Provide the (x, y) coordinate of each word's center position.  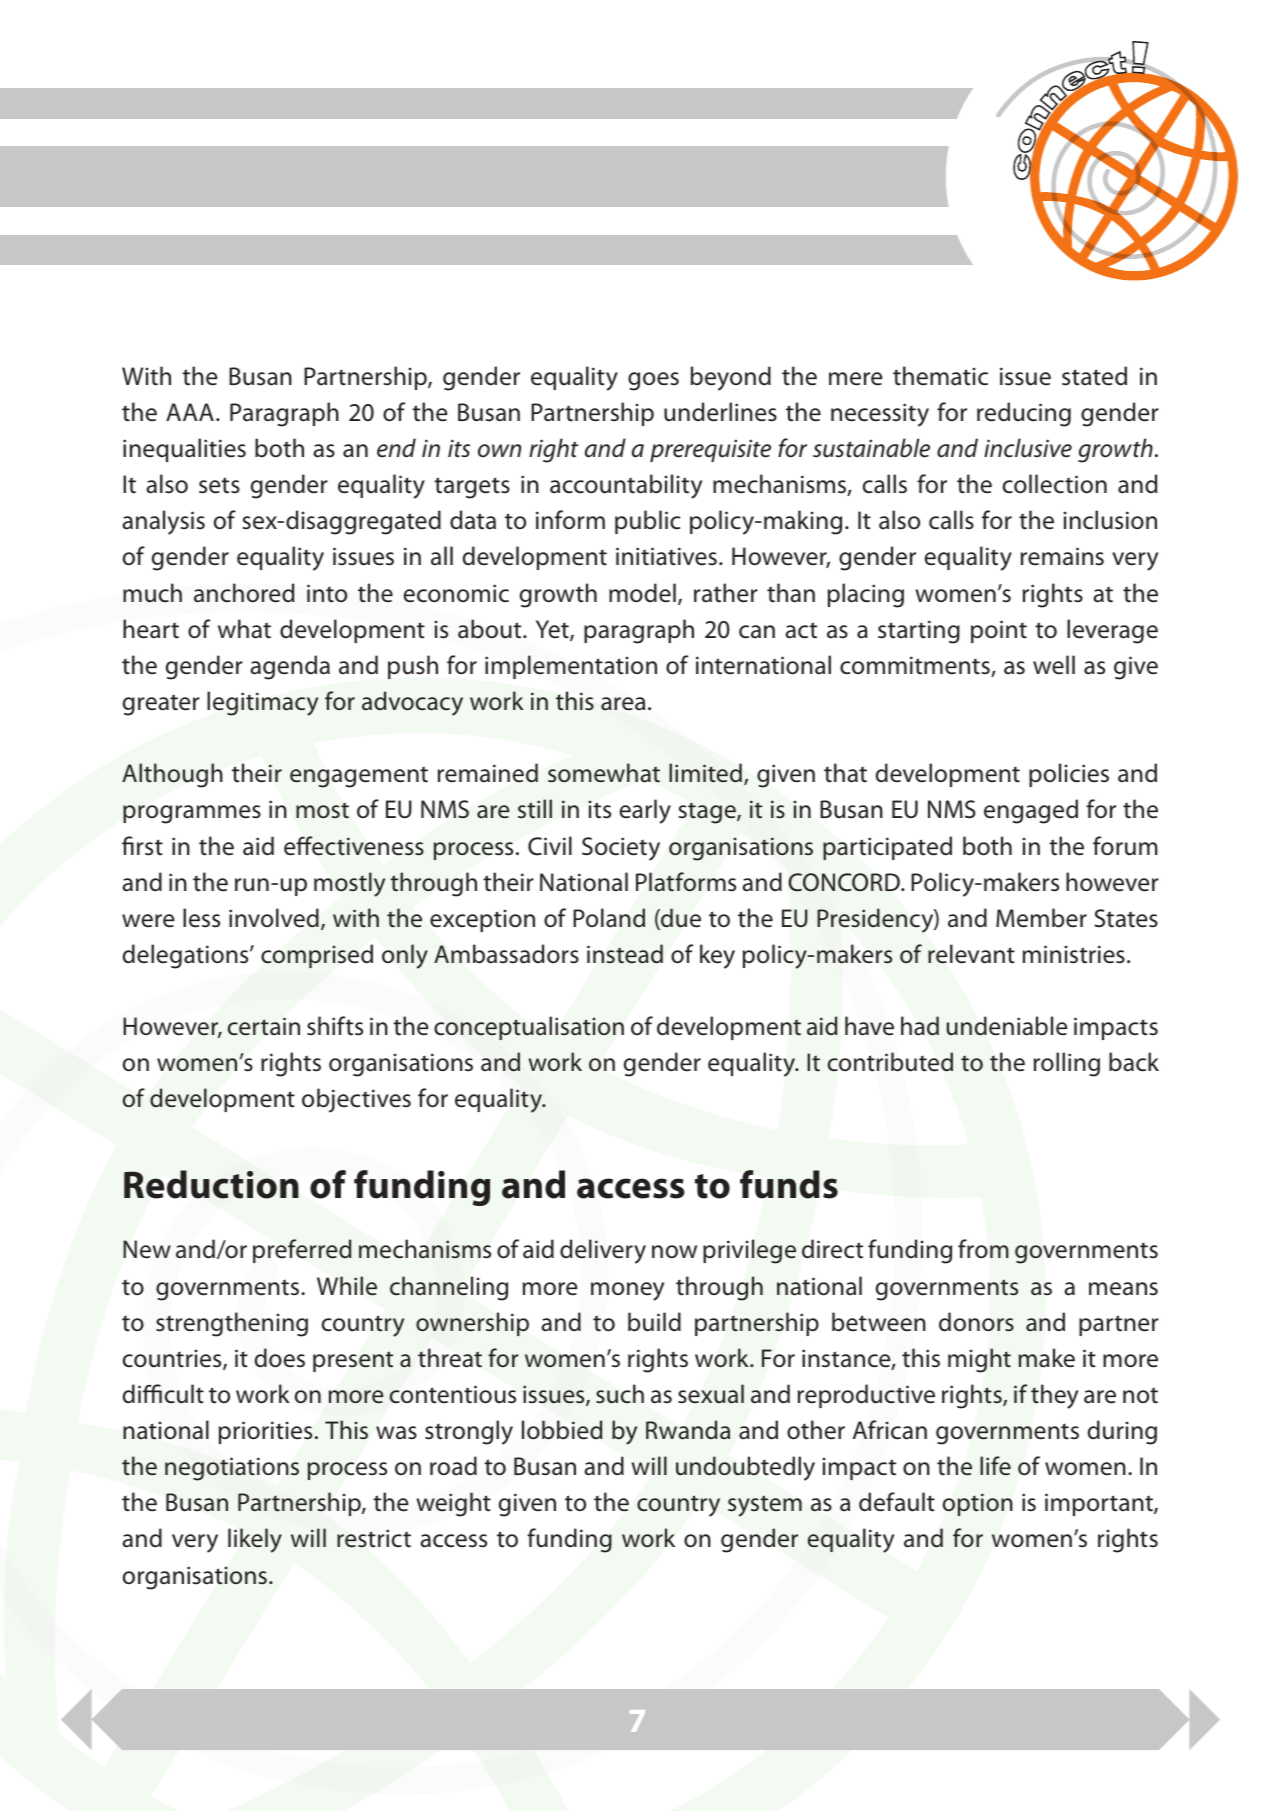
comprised (317, 956)
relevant (971, 954)
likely (255, 1540)
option (978, 1504)
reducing (1024, 414)
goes (653, 381)
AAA (190, 412)
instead (625, 954)
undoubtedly (745, 1468)
